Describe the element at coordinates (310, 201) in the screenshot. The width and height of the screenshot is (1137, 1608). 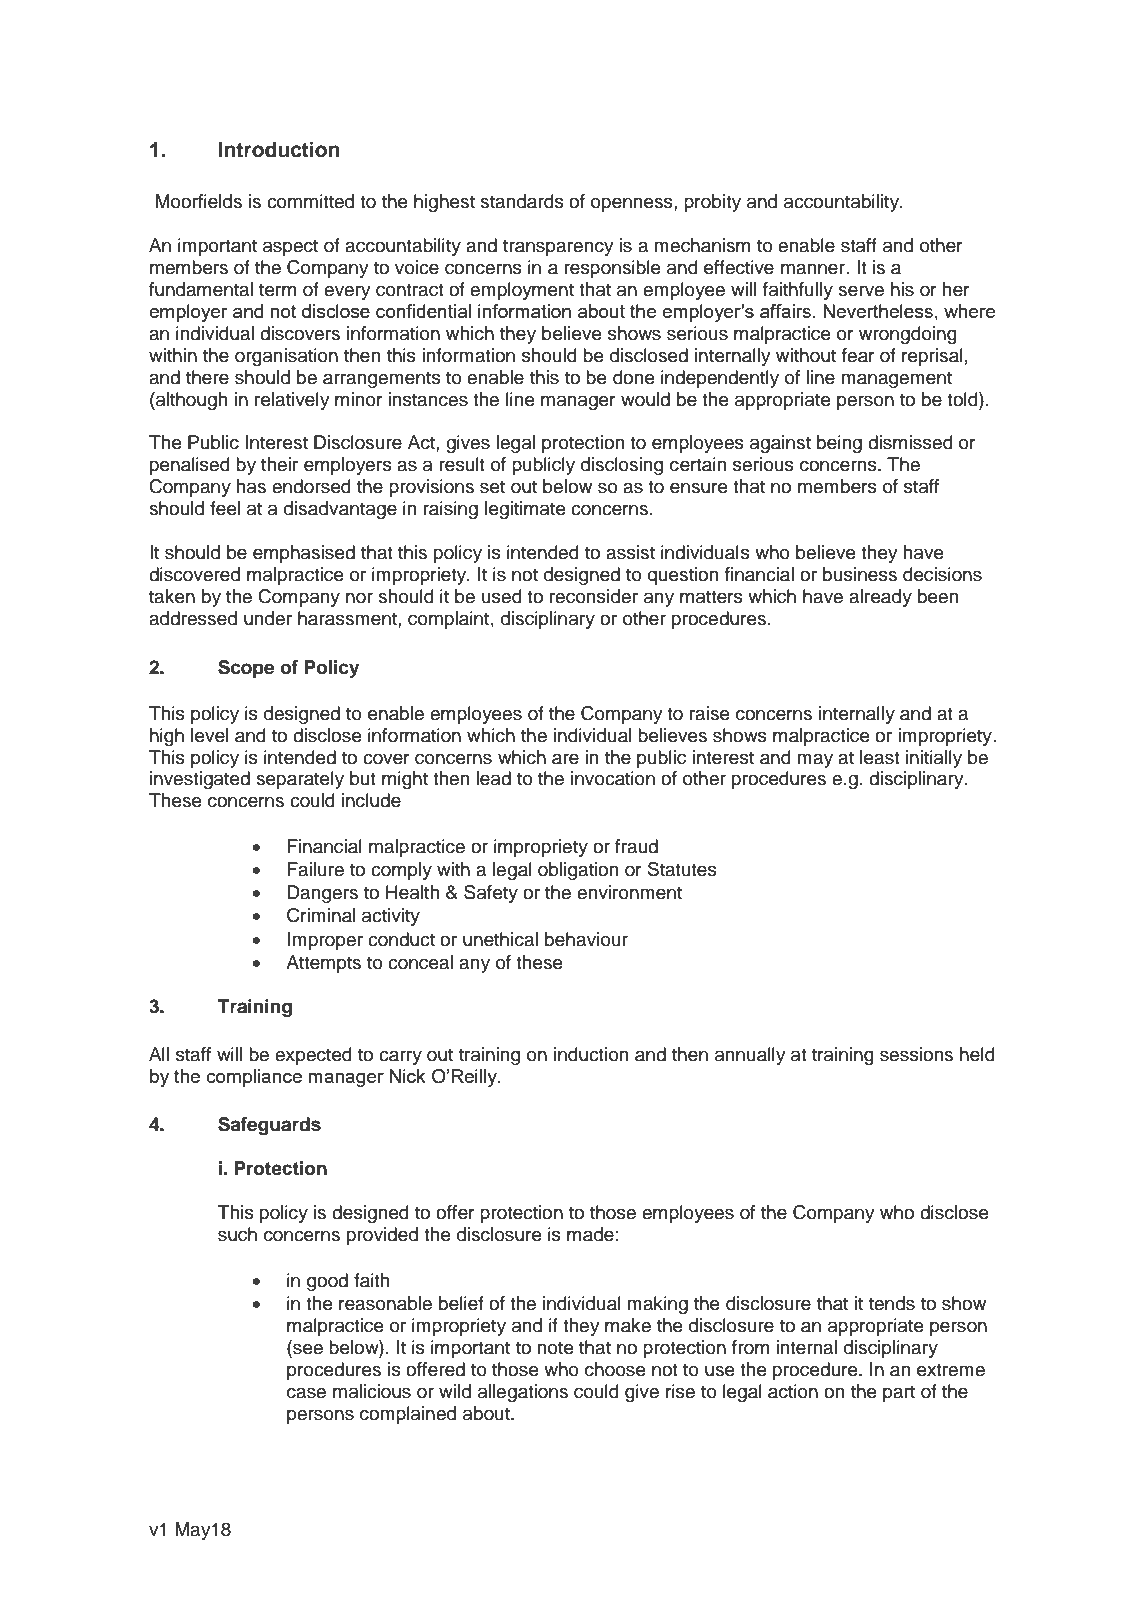
I see `committed` at that location.
